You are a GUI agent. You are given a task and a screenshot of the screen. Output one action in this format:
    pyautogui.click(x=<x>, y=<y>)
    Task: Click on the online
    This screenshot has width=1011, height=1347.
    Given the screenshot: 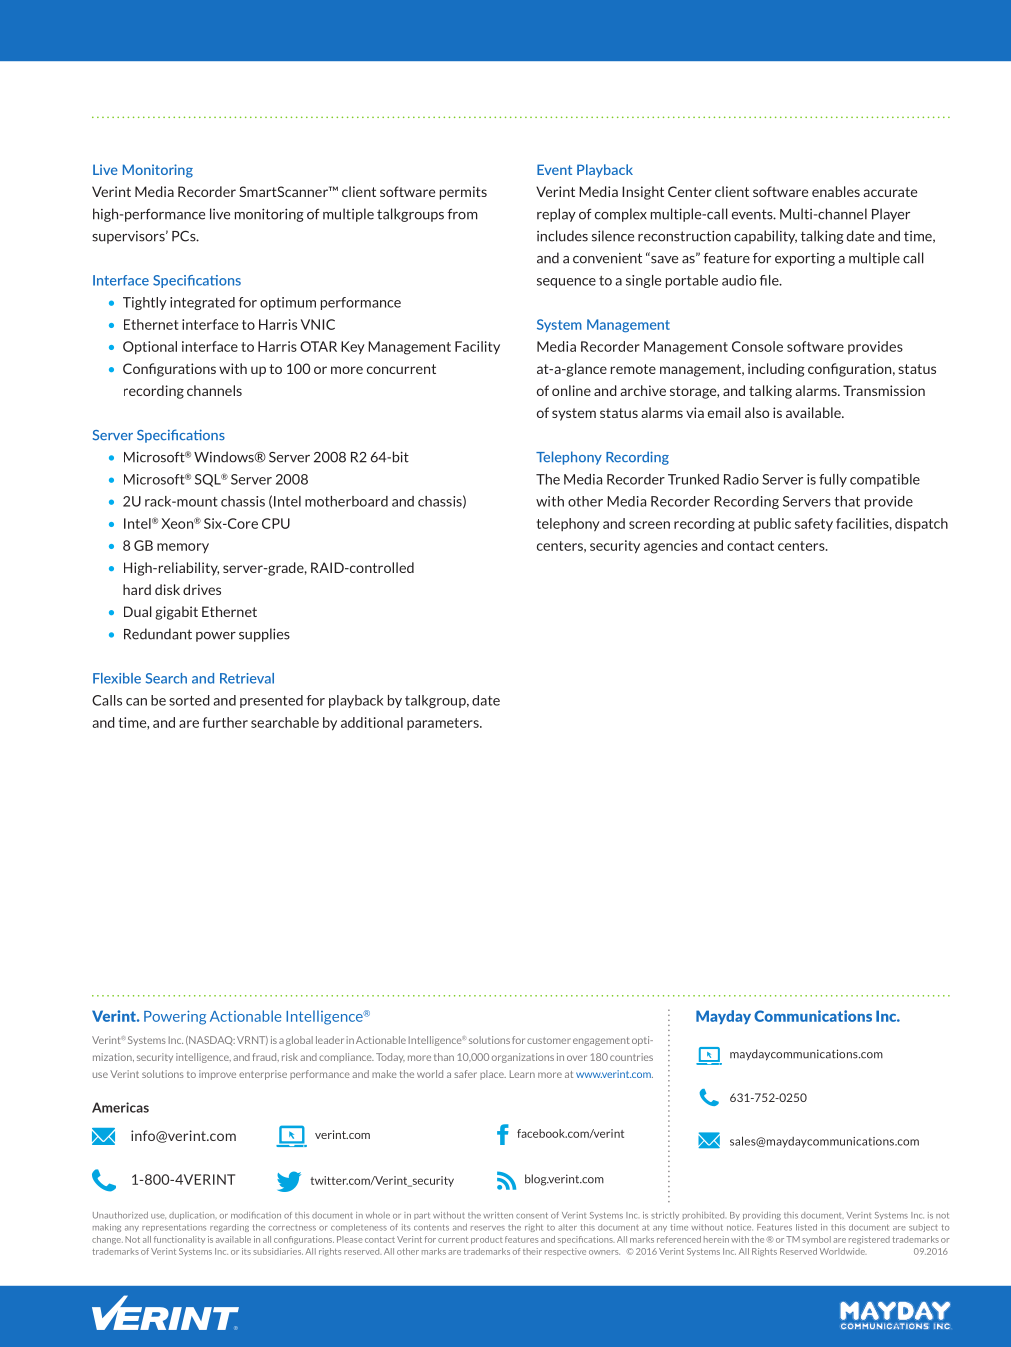 What is the action you would take?
    pyautogui.click(x=571, y=390)
